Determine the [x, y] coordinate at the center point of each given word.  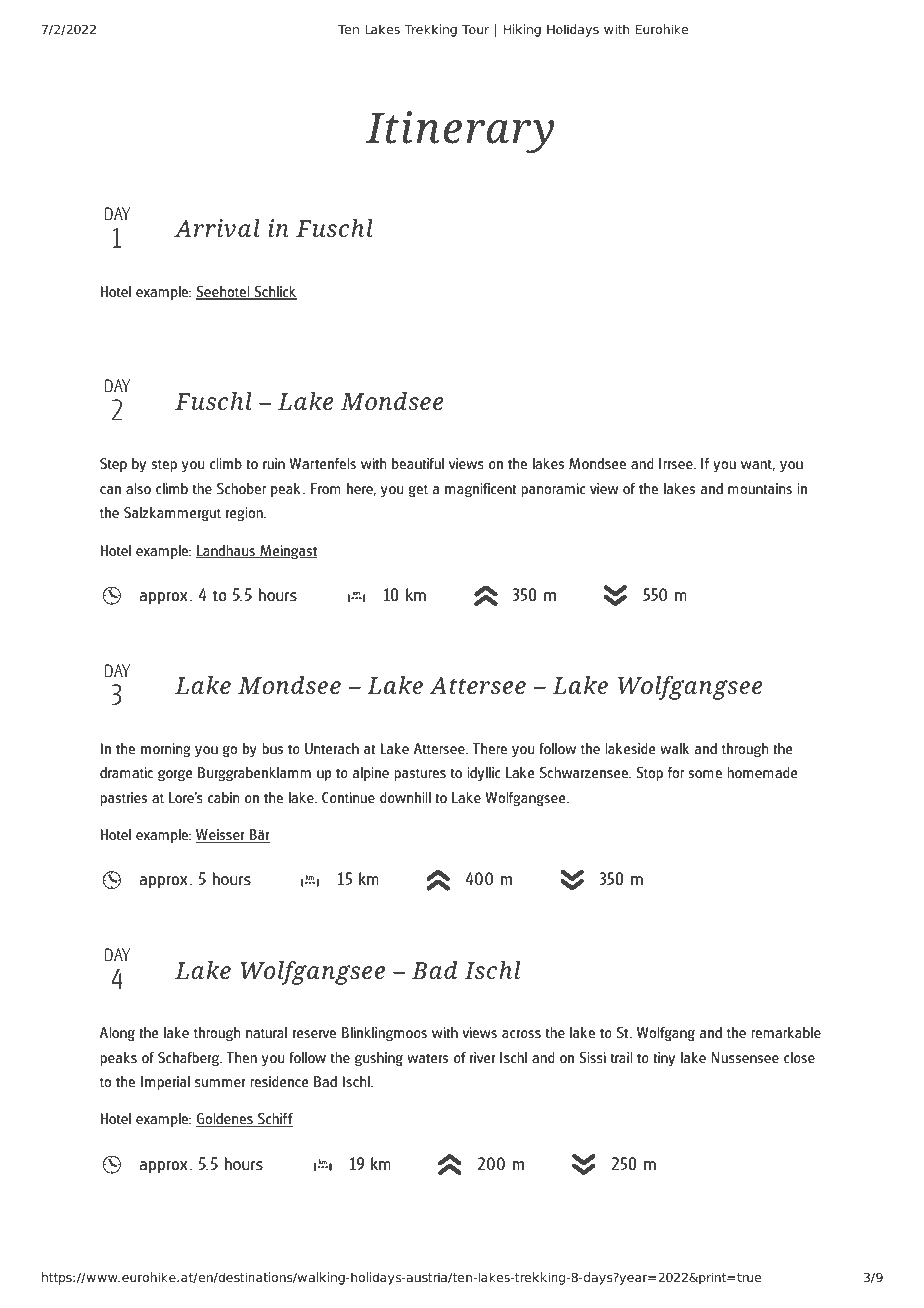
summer [220, 1083]
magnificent [480, 490]
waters [427, 1058]
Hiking [522, 30]
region [245, 514]
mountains [760, 488]
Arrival [217, 228]
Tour [475, 29]
